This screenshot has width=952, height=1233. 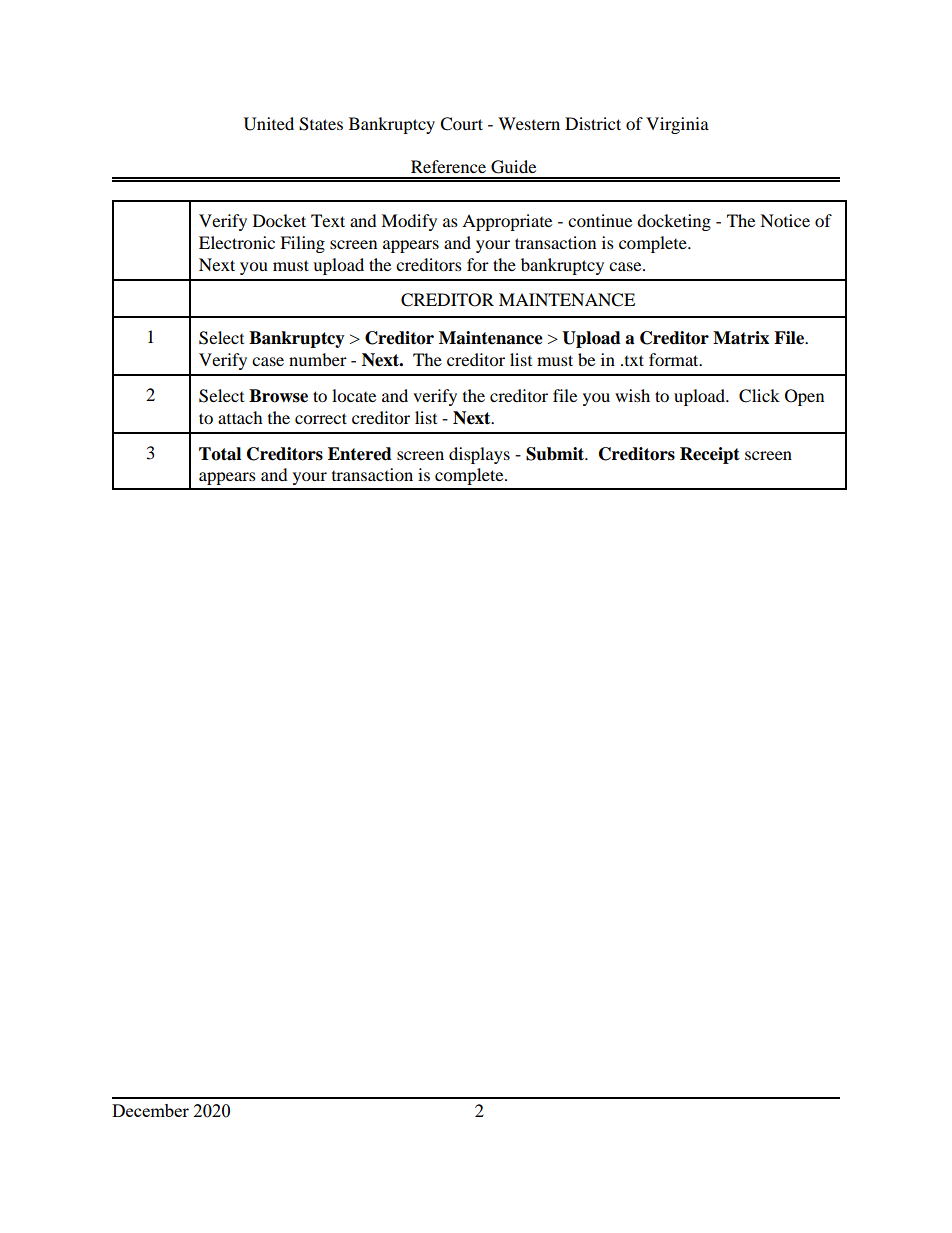 I want to click on displays, so click(x=479, y=455).
